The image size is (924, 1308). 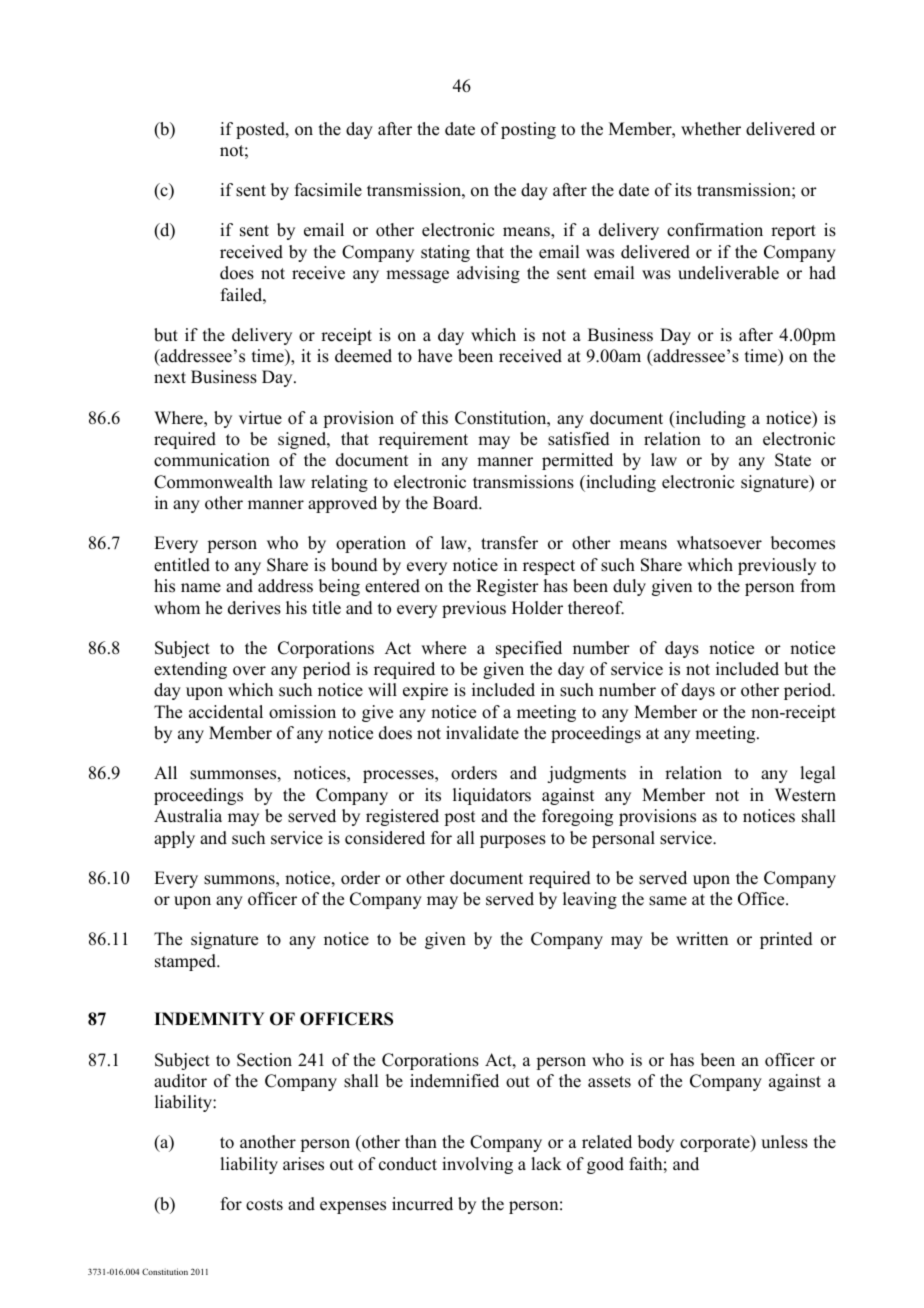 What do you see at coordinates (513, 841) in the image?
I see `purposes` at bounding box center [513, 841].
